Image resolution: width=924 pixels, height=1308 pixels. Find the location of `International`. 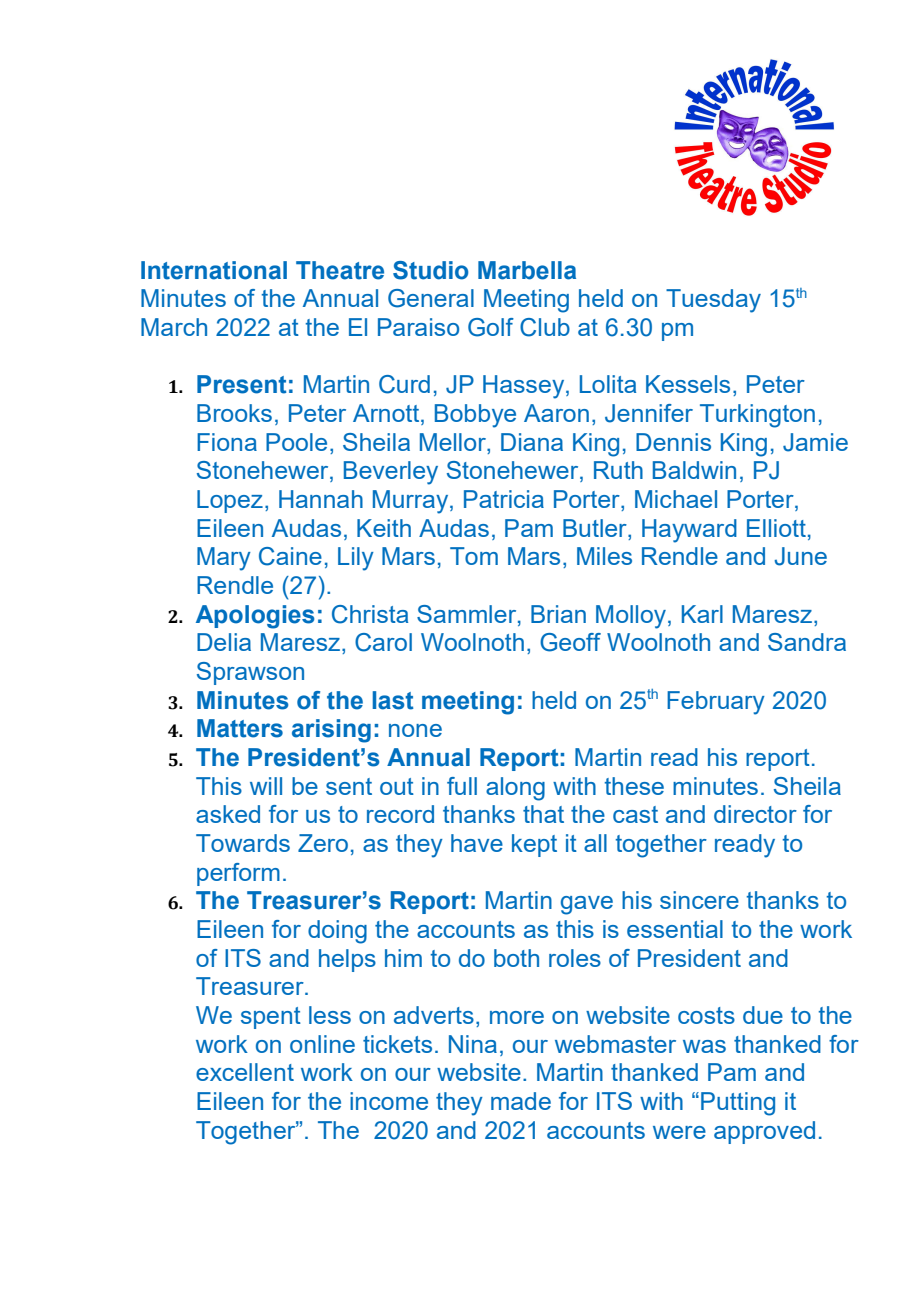

International is located at coordinates (214, 270).
